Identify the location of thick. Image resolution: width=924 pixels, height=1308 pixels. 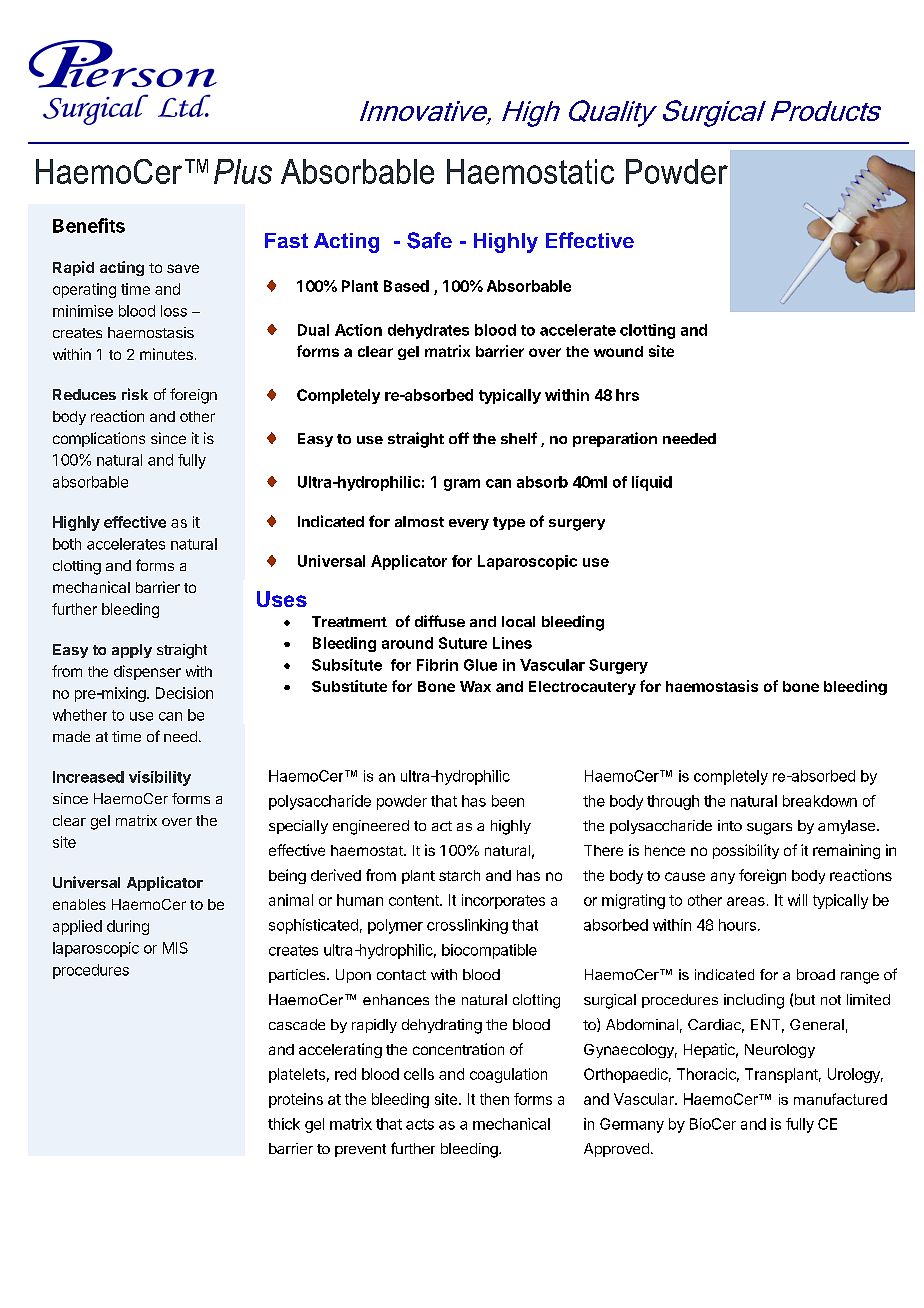
(284, 1124).
